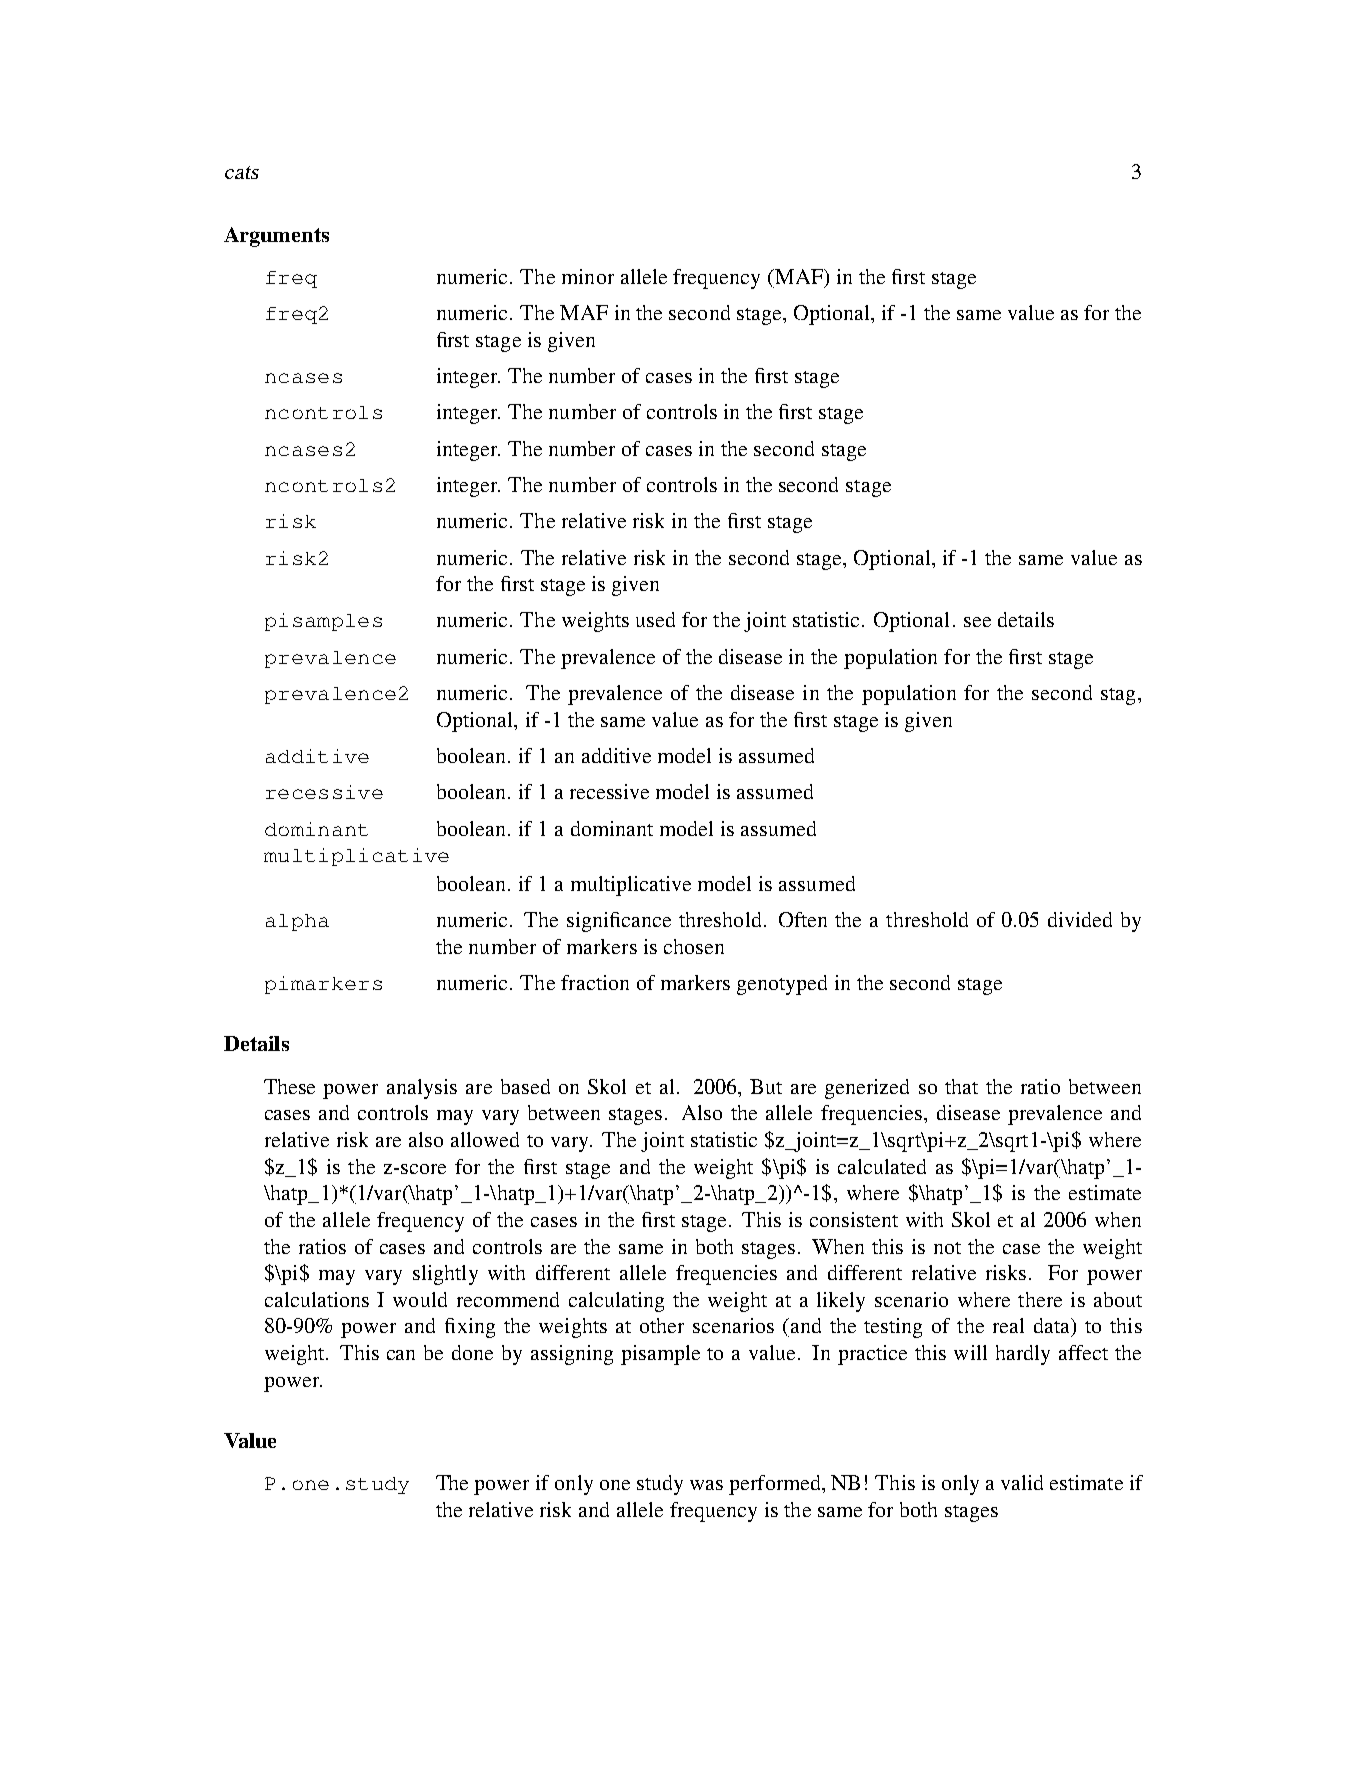  I want to click on see, so click(977, 622).
